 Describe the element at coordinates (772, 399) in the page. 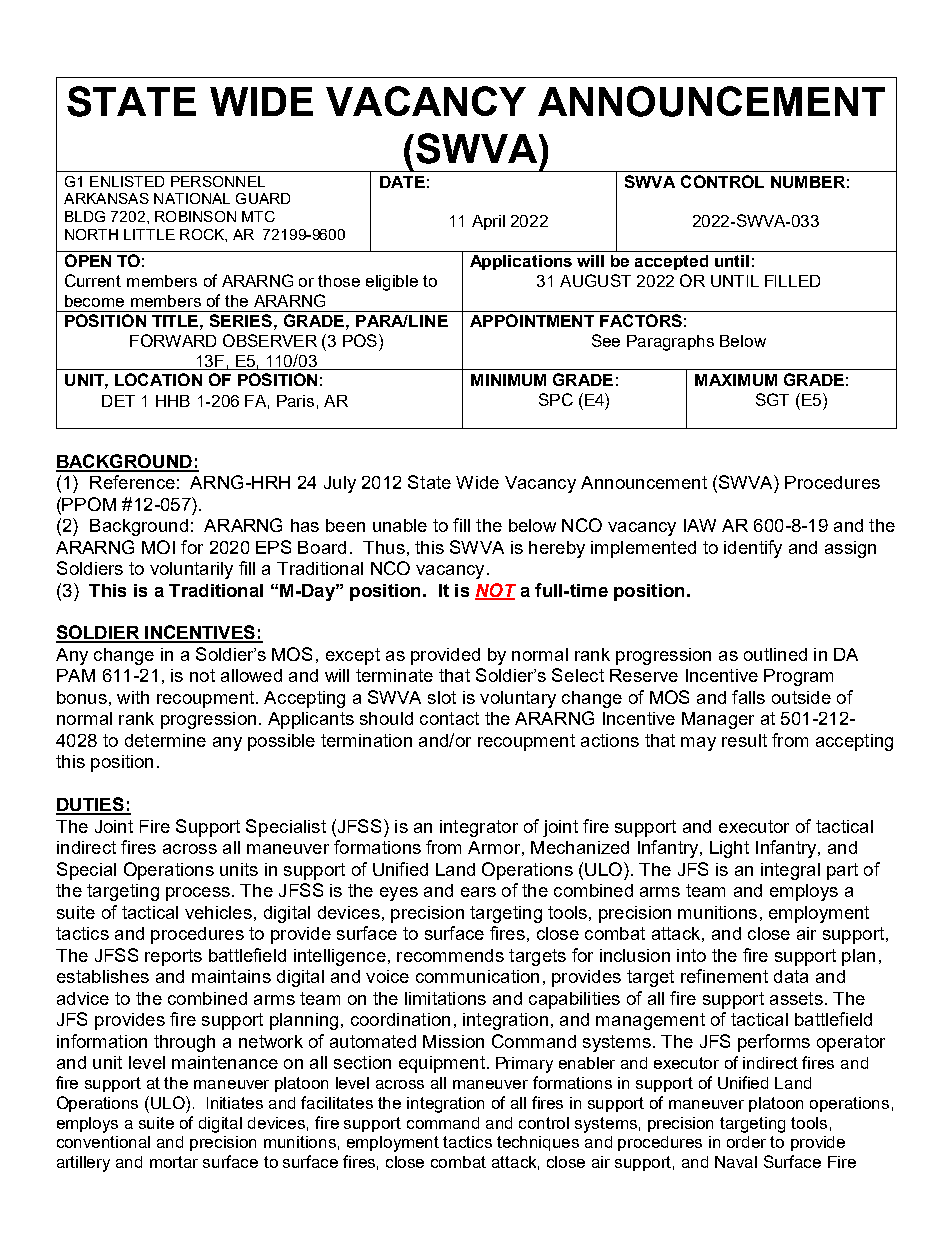

I see `SGT` at that location.
